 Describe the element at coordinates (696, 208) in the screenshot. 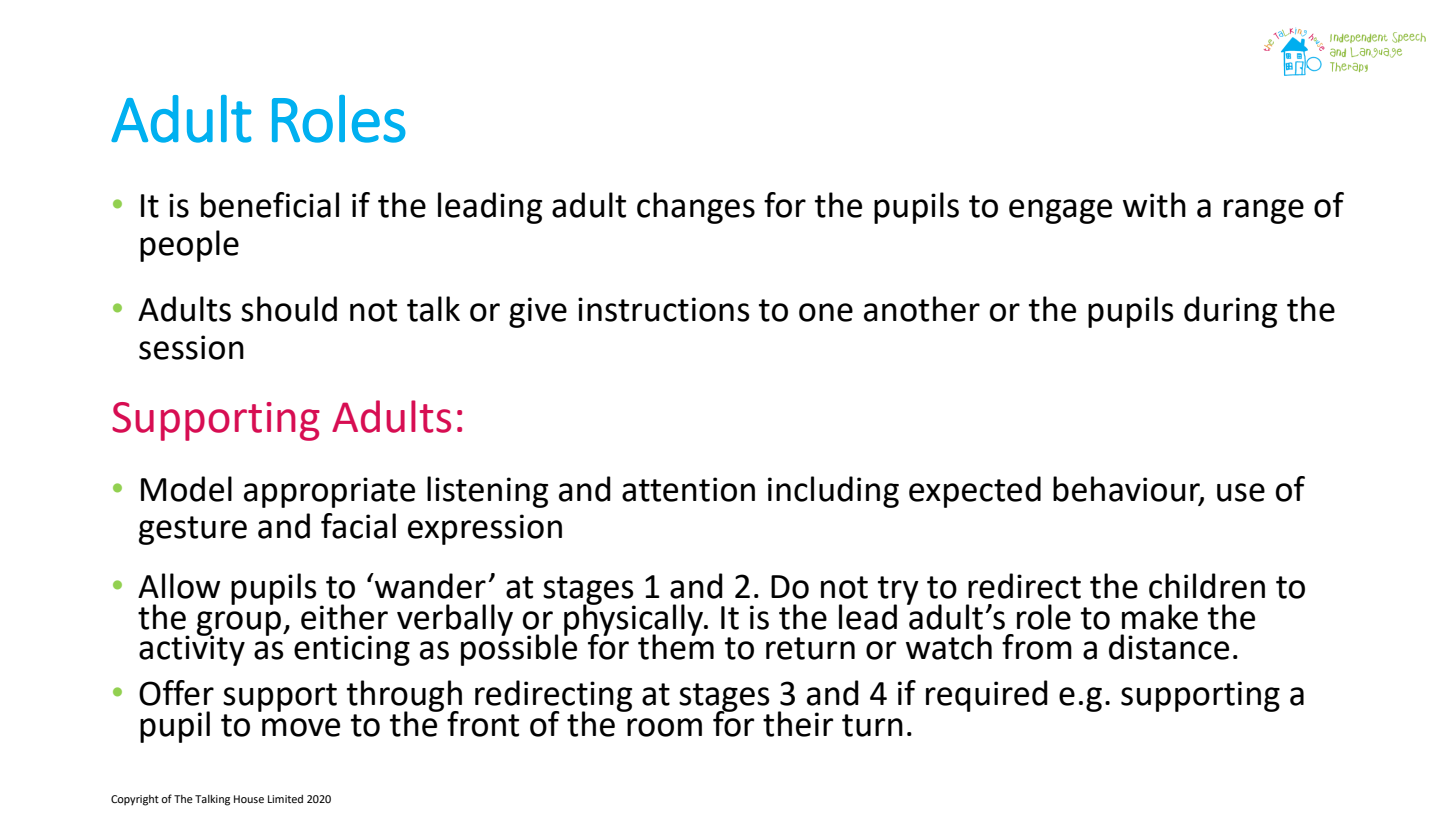

I see `changes` at that location.
